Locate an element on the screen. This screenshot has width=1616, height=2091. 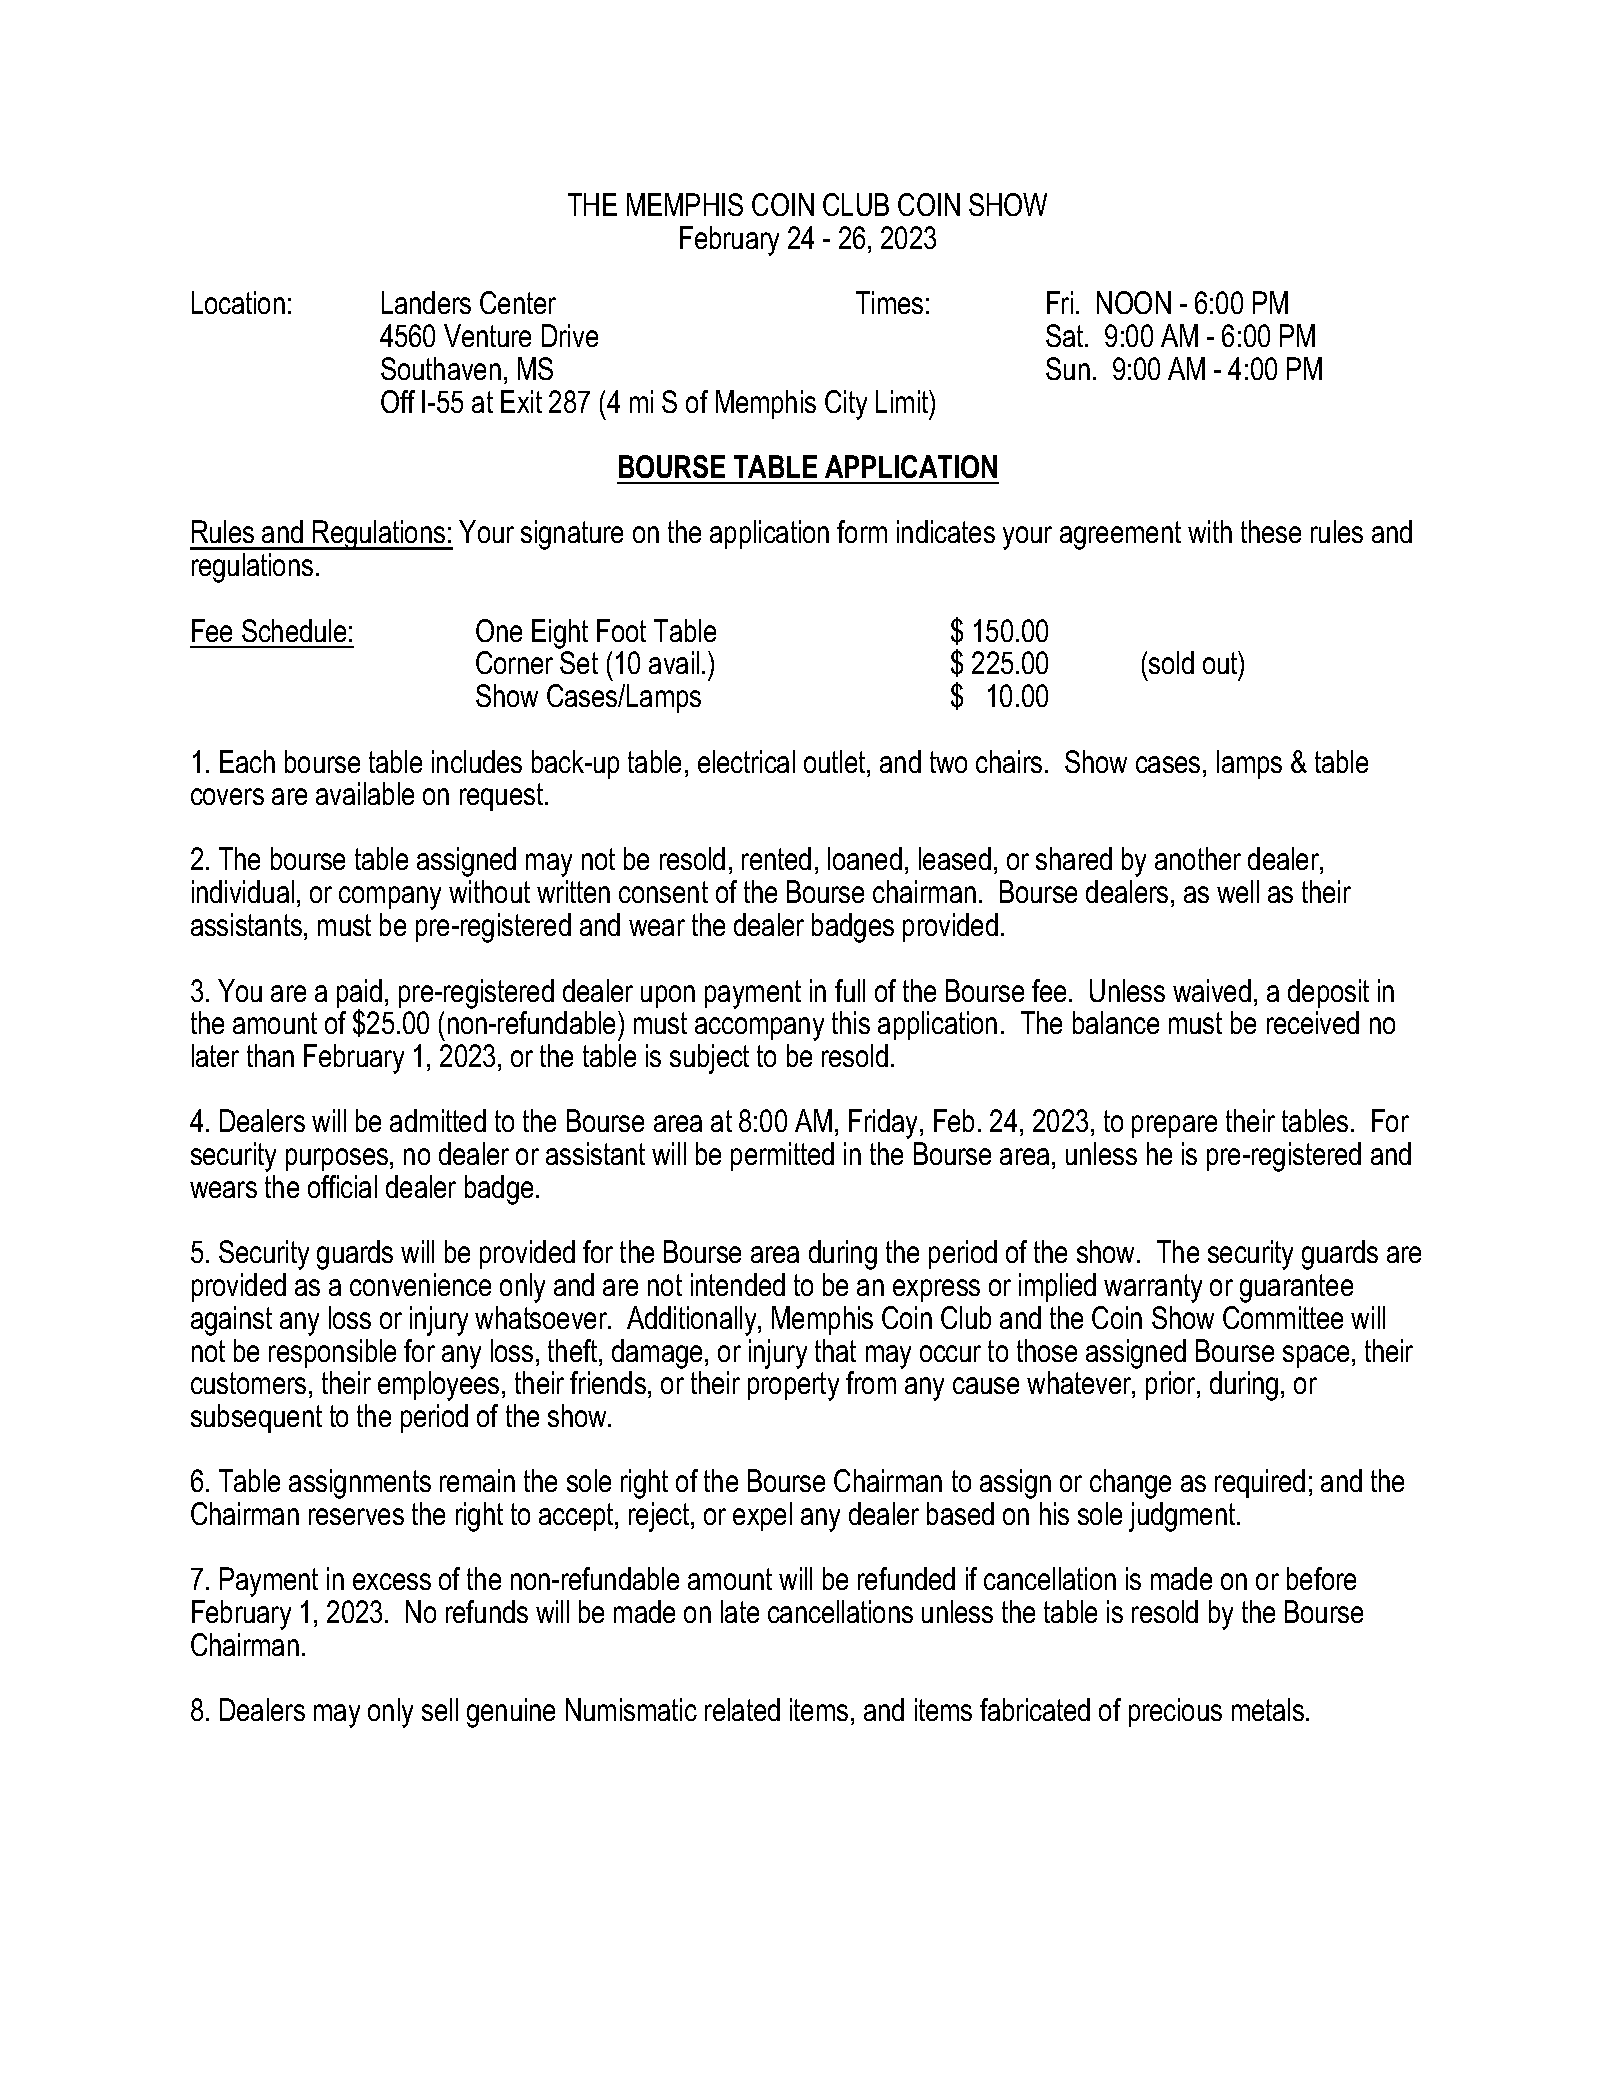
NOON is located at coordinates (1134, 302).
